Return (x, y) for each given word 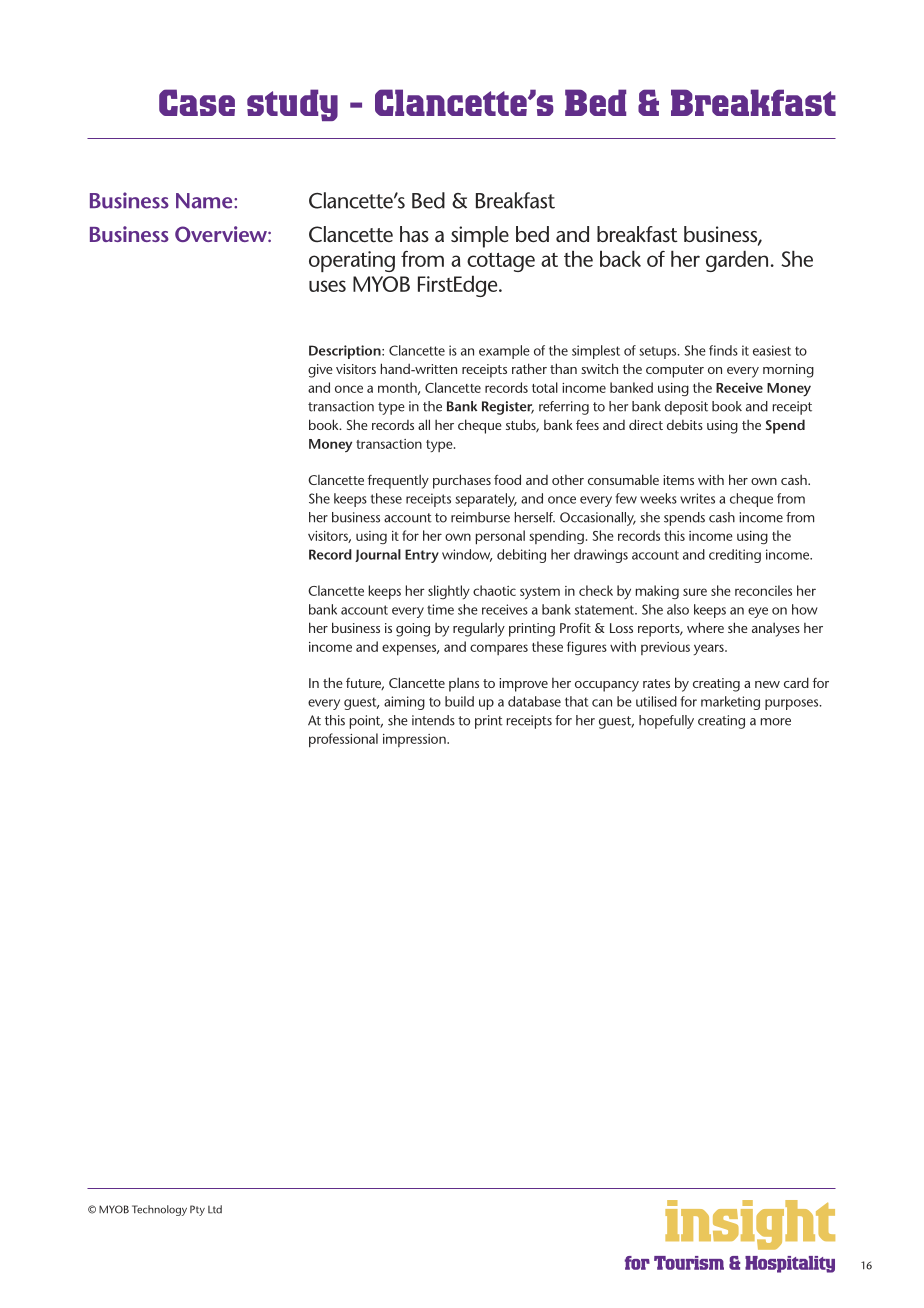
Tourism (689, 1263)
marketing (730, 703)
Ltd (215, 1209)
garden (737, 261)
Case (197, 102)
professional (343, 740)
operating (352, 261)
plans (464, 684)
